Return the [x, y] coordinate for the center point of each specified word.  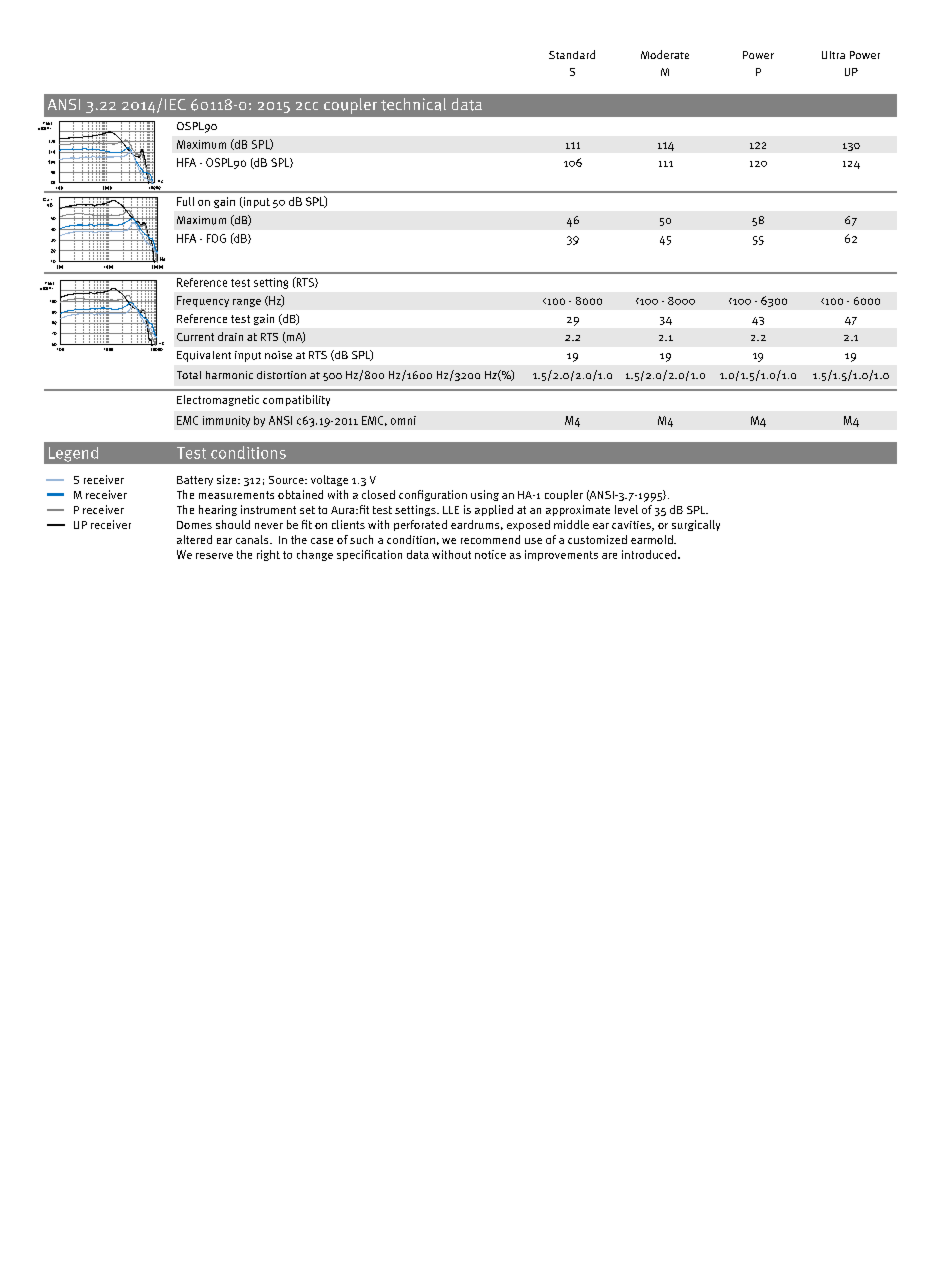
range [247, 303]
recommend [490, 539]
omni [403, 420]
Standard [572, 54]
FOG [216, 238]
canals [253, 539]
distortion [281, 375]
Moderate [665, 54]
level [626, 509]
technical [413, 104]
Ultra [833, 55]
